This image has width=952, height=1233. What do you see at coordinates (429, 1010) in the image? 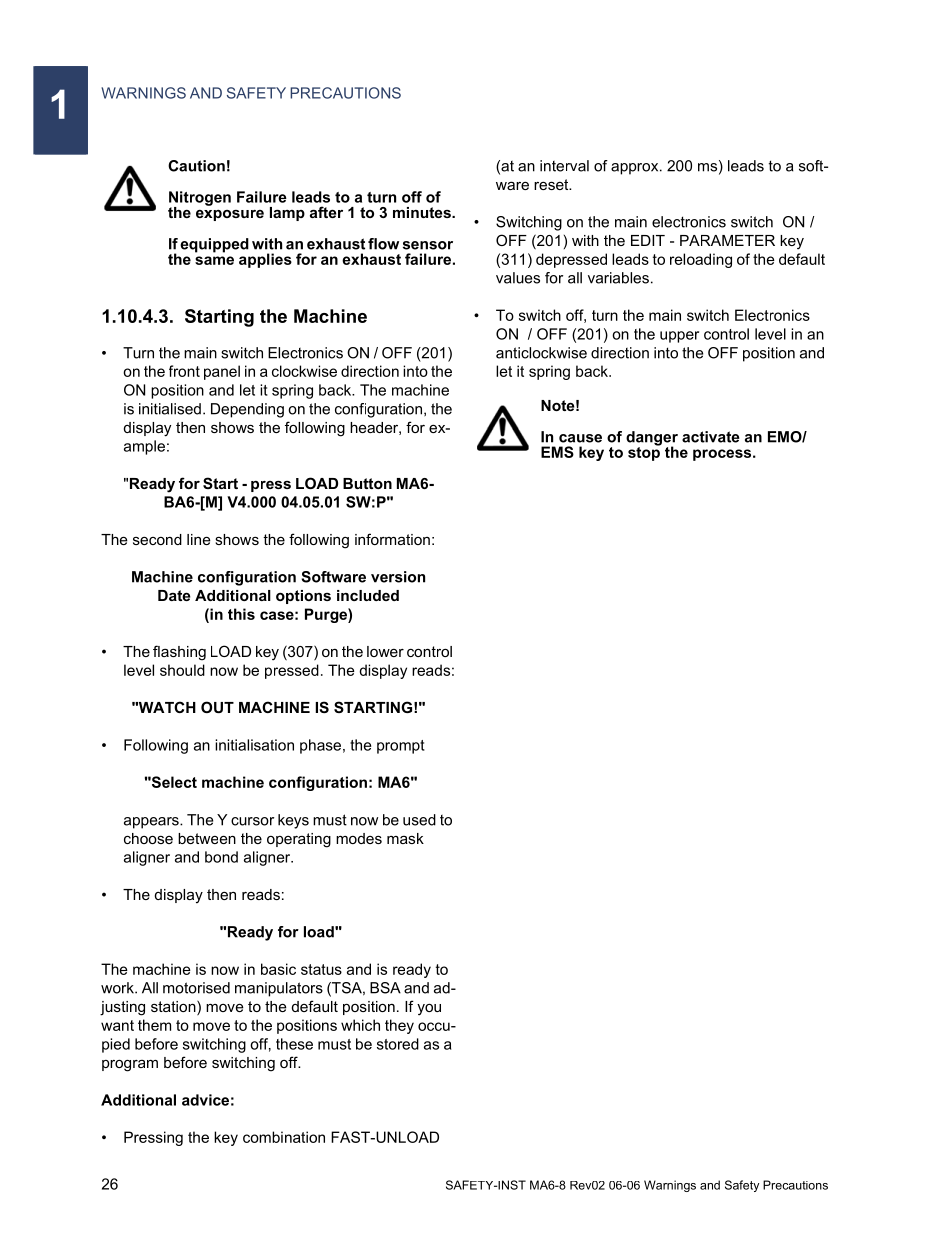
I see `you` at bounding box center [429, 1010].
